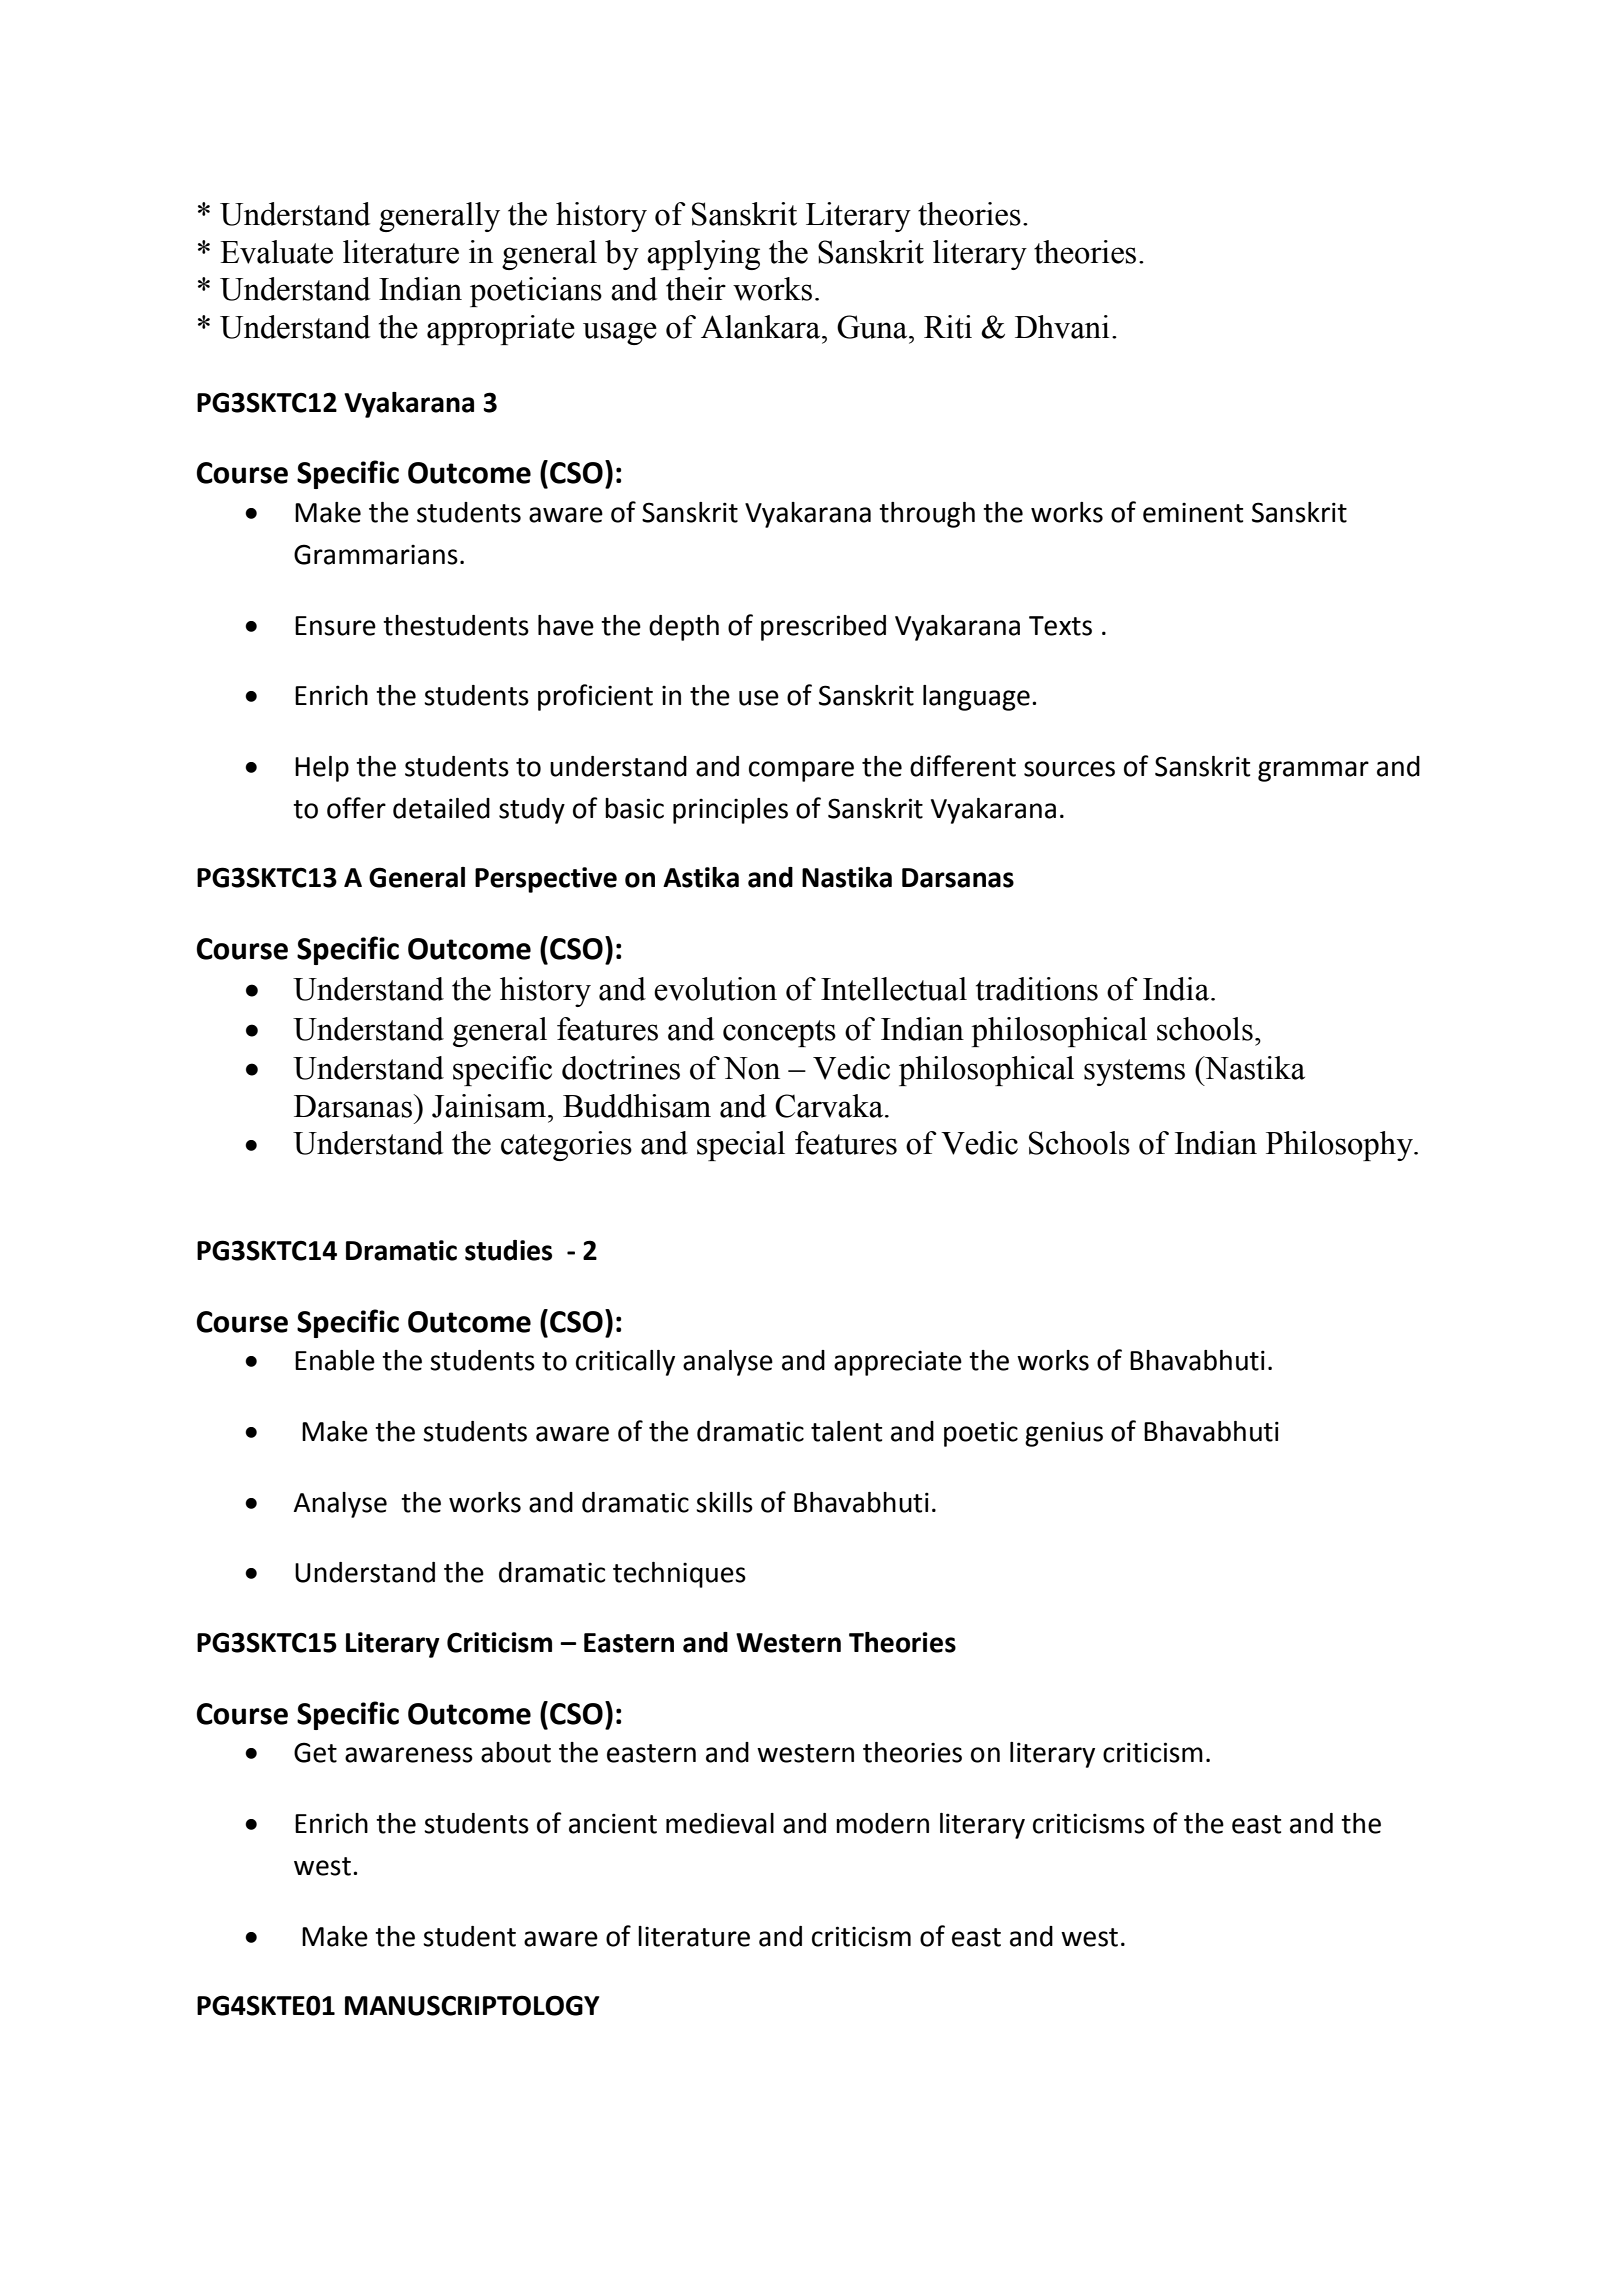 The width and height of the screenshot is (1618, 2288). I want to click on Enable, so click(335, 1360).
